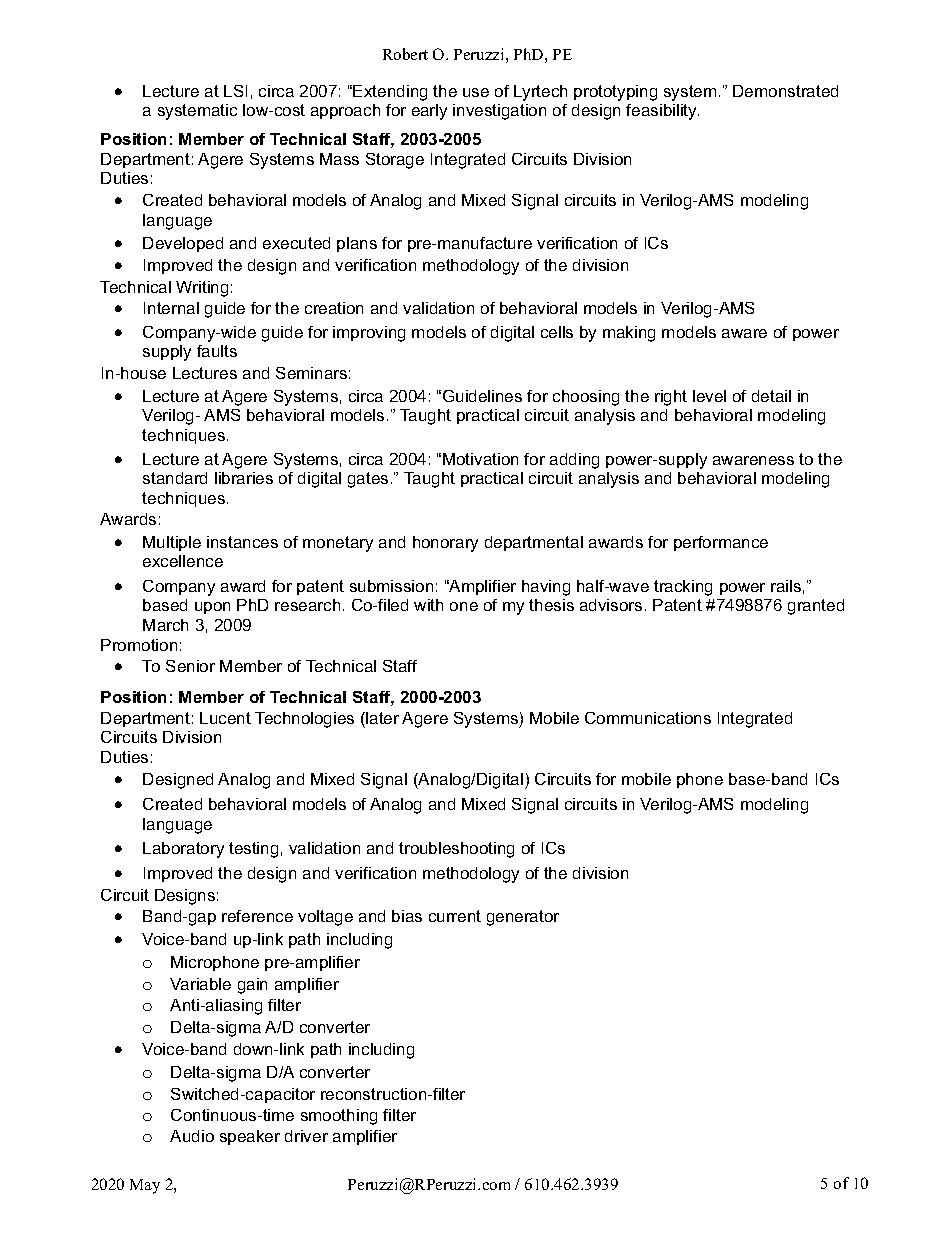 This document has width=952, height=1233. Describe the element at coordinates (499, 112) in the document. I see `investigation` at that location.
